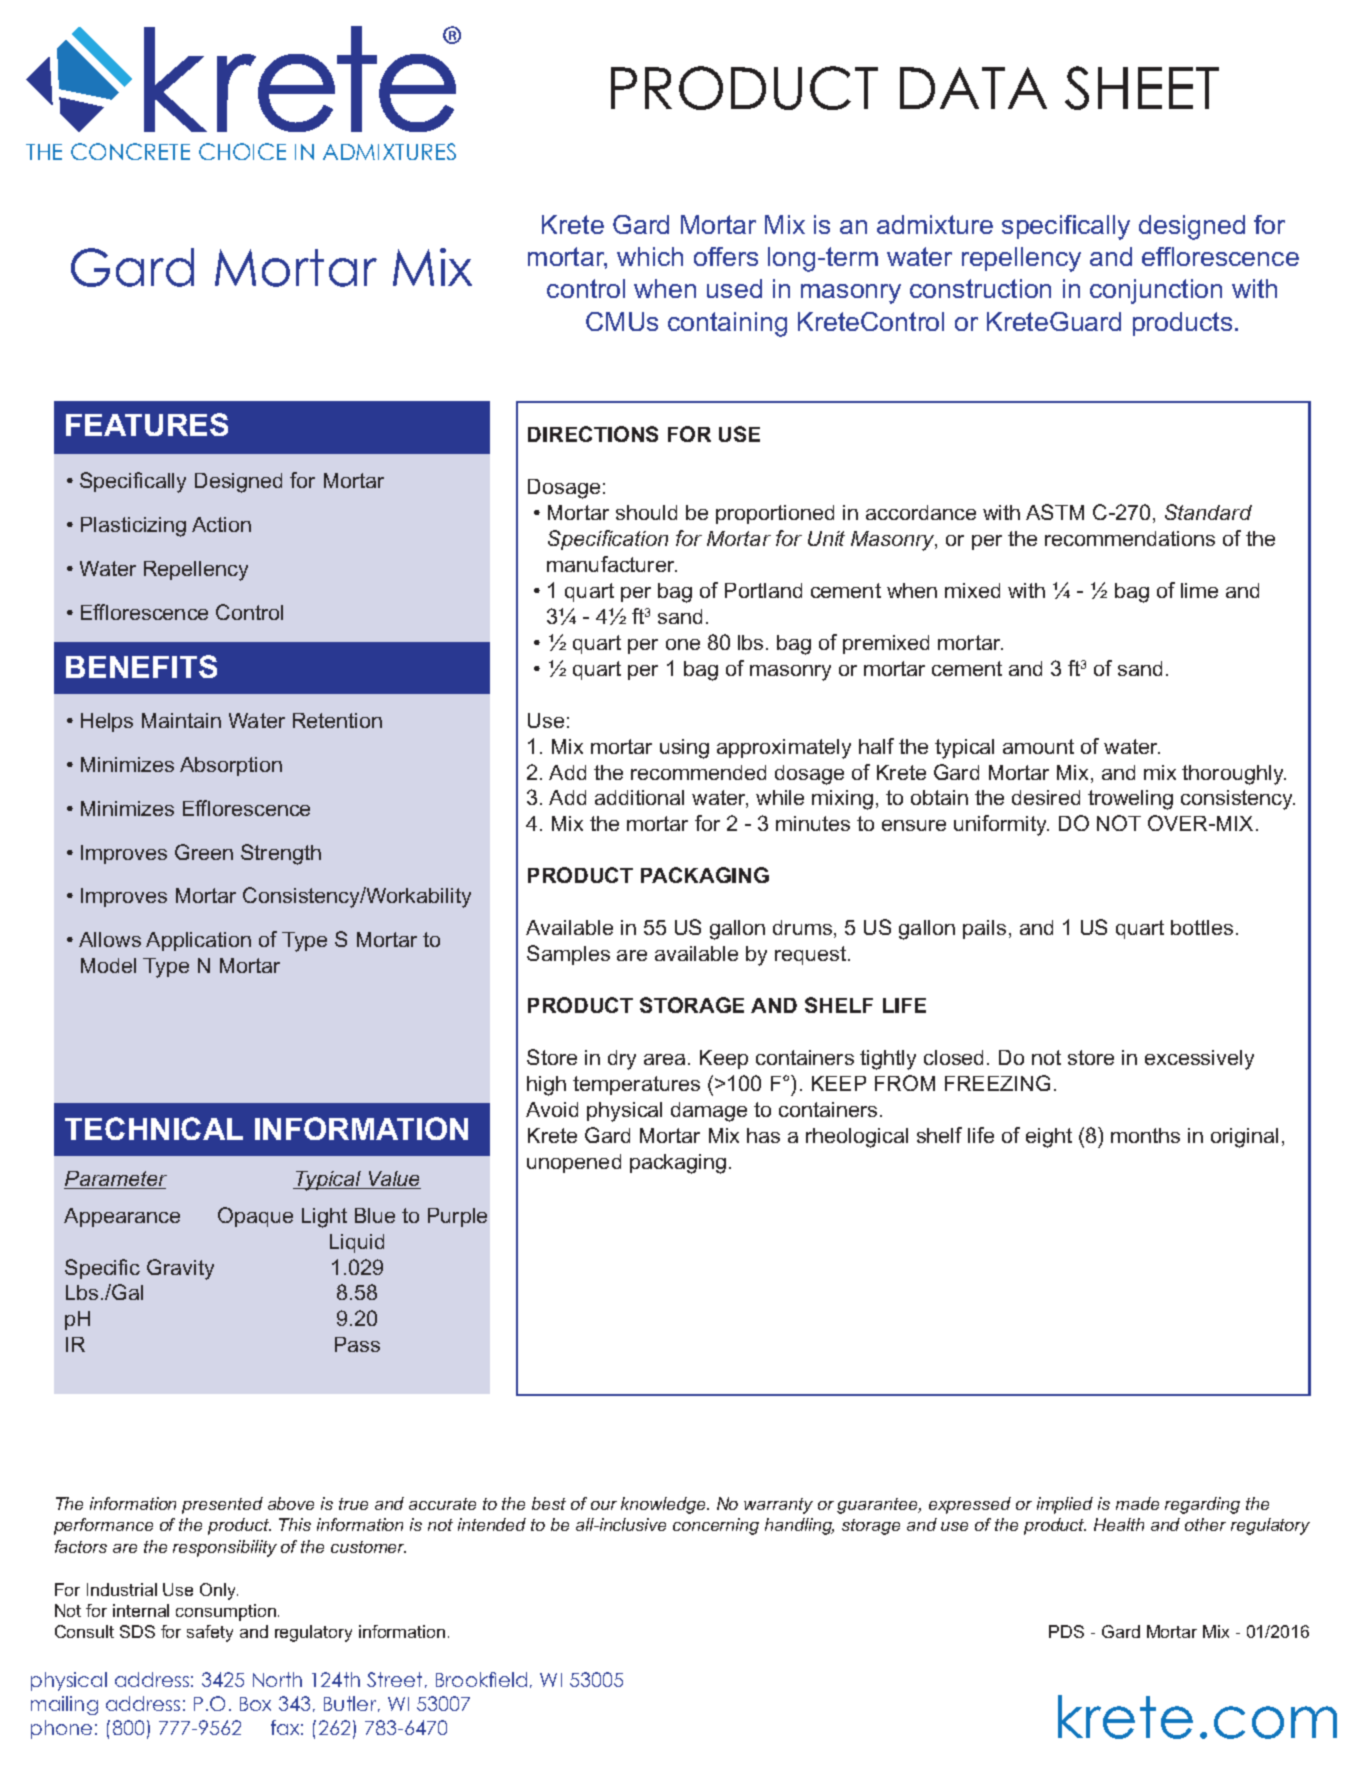  Describe the element at coordinates (646, 512) in the screenshot. I see `should` at that location.
